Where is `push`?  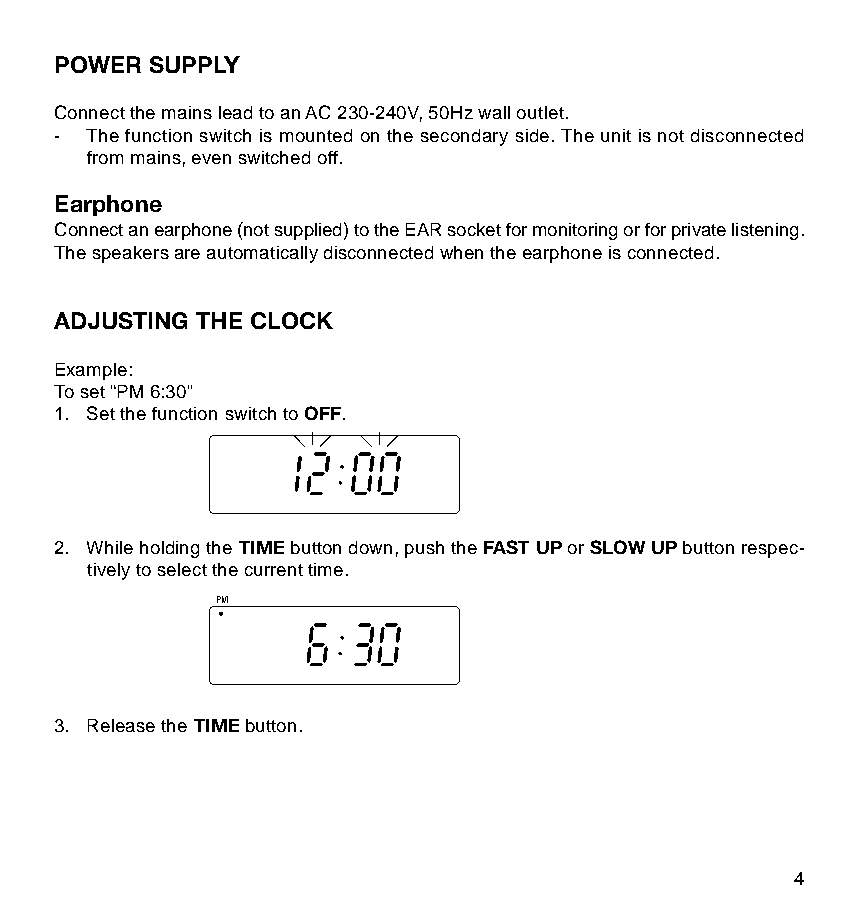 push is located at coordinates (424, 549).
